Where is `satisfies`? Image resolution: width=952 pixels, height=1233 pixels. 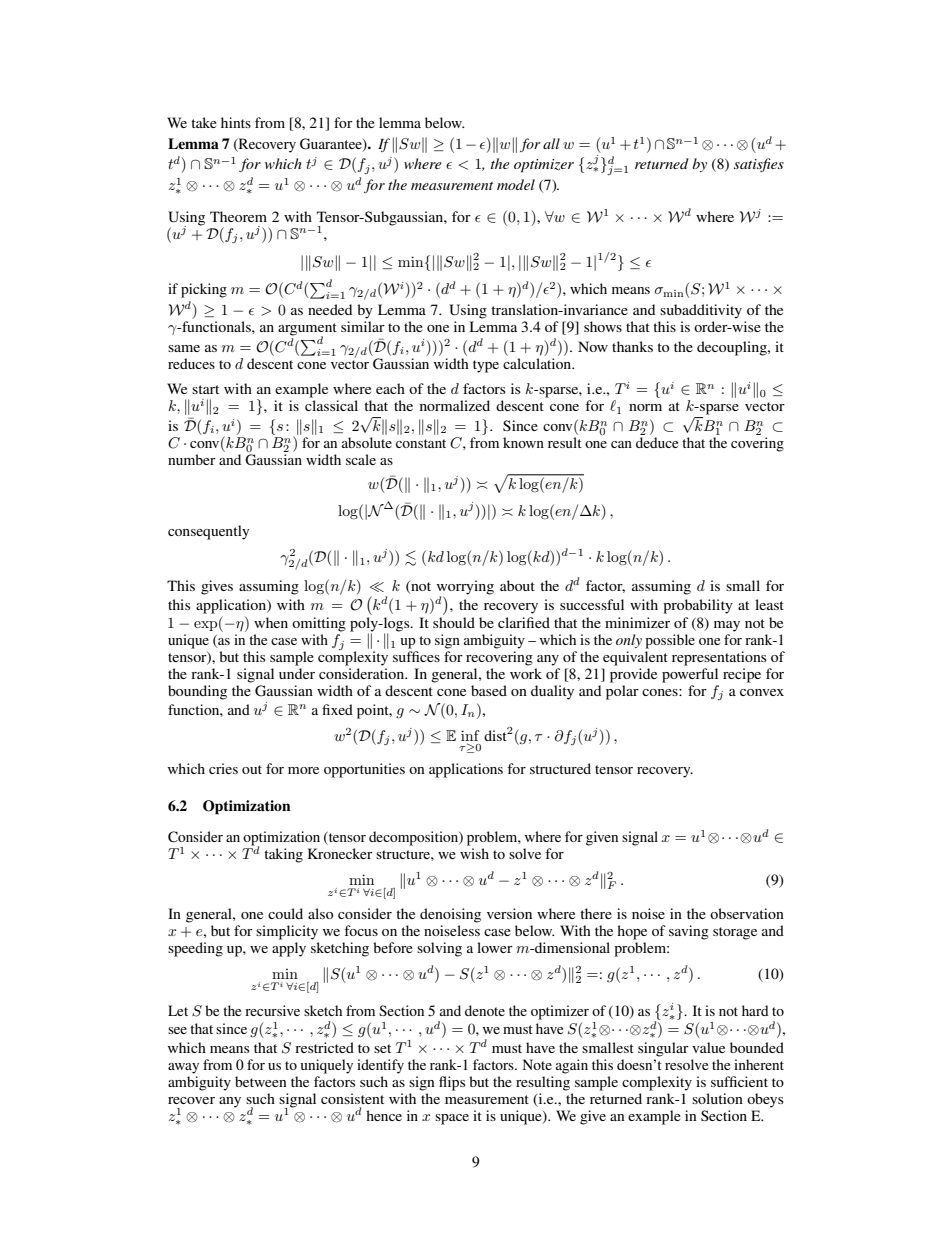 satisfies is located at coordinates (759, 165).
